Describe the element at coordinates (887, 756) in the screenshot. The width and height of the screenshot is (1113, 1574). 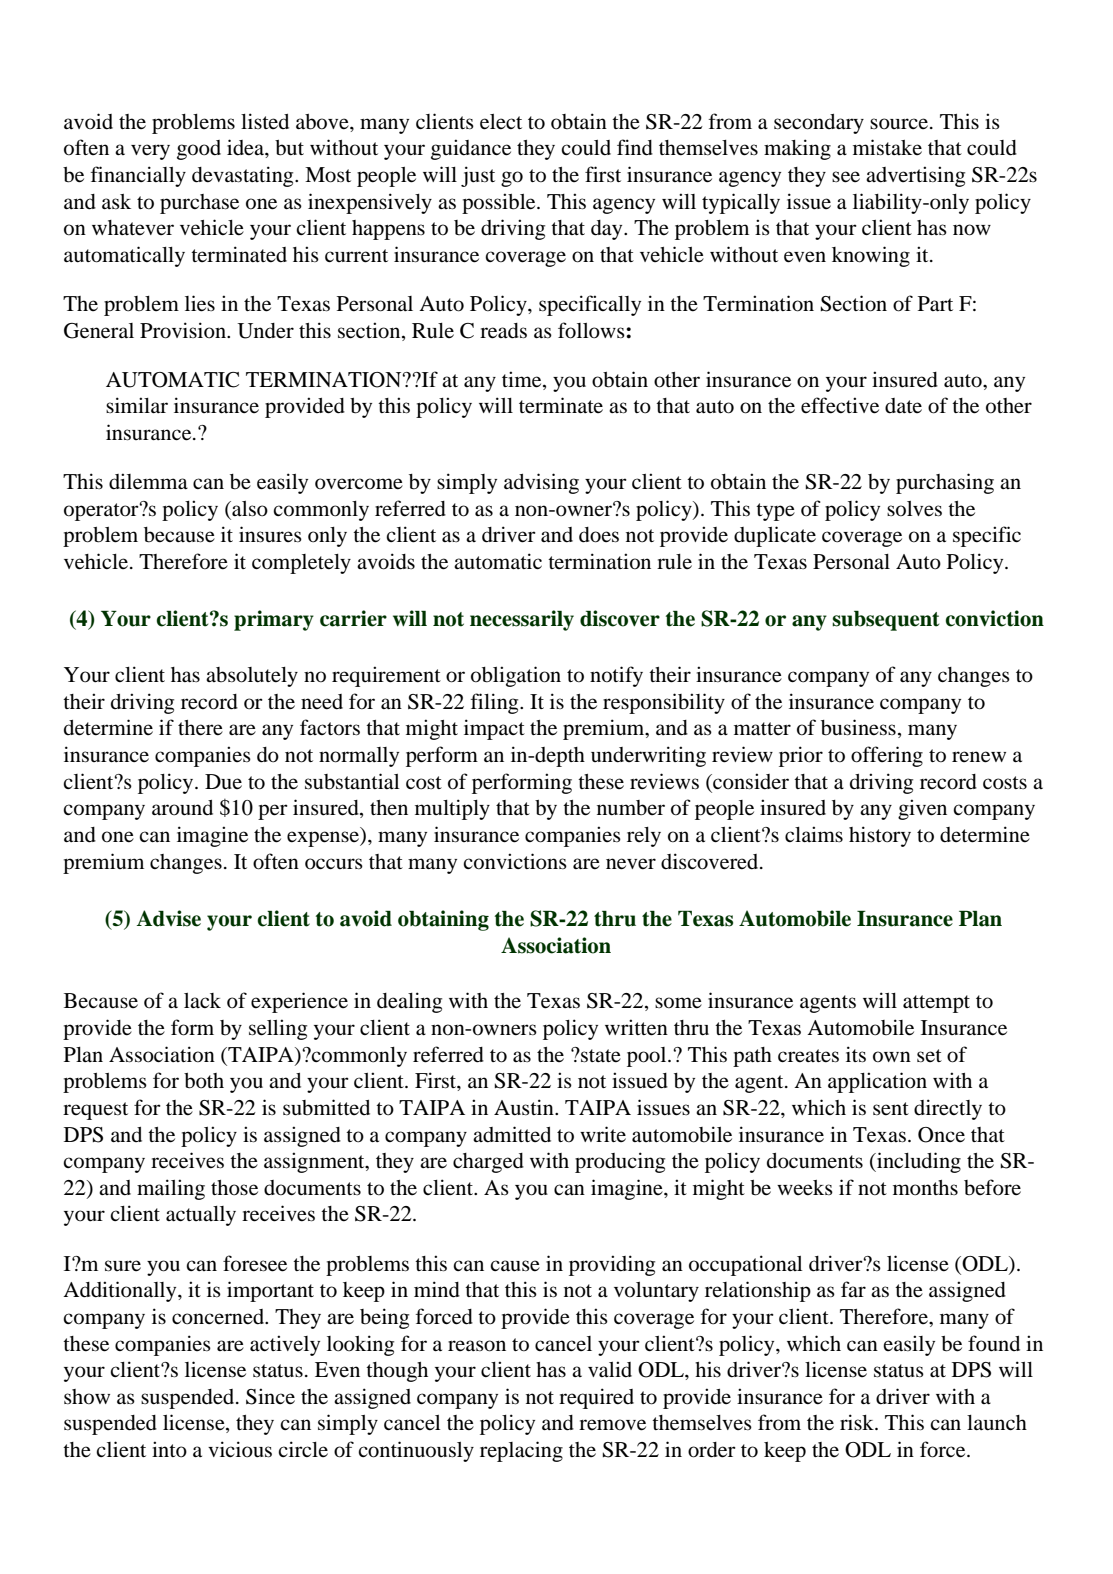
I see `offering` at that location.
